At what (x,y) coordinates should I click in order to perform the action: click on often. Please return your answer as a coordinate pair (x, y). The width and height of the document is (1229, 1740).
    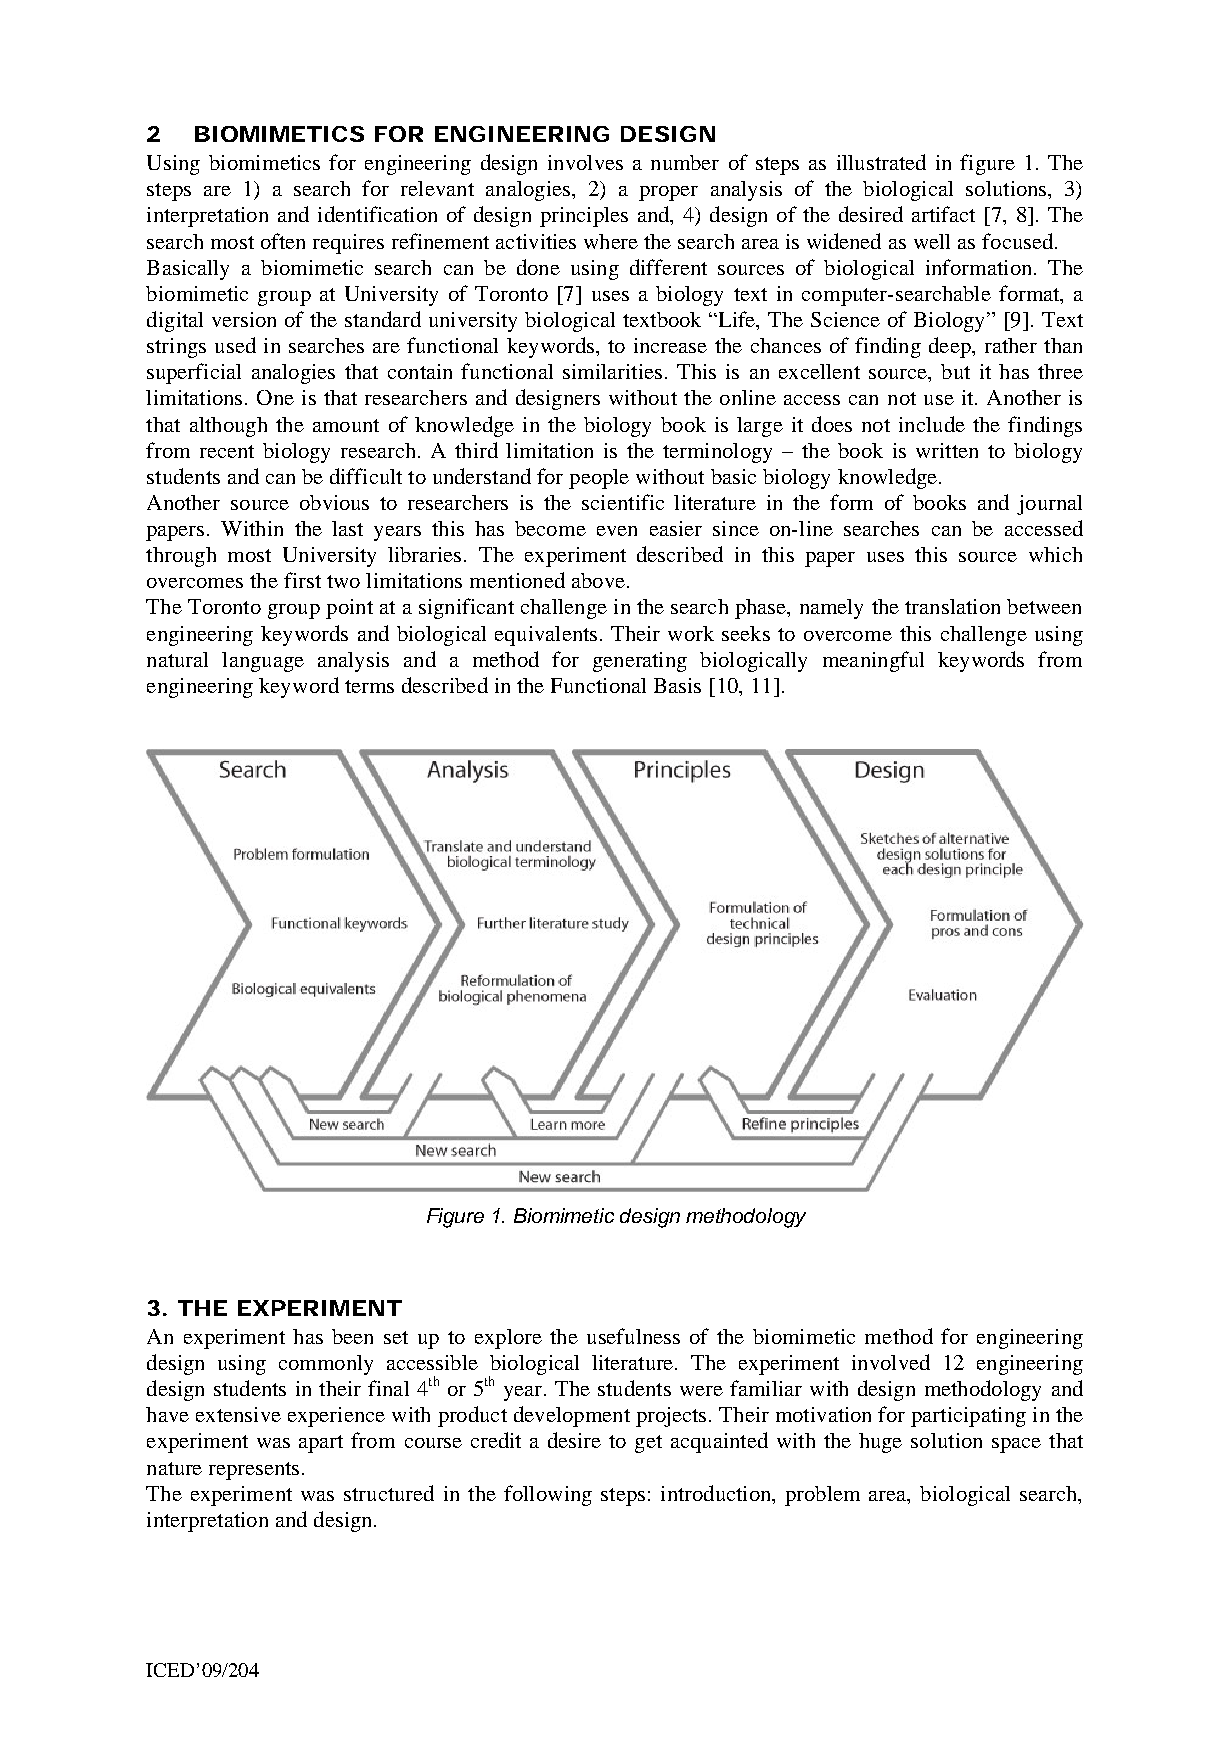
    Looking at the image, I should click on (283, 241).
